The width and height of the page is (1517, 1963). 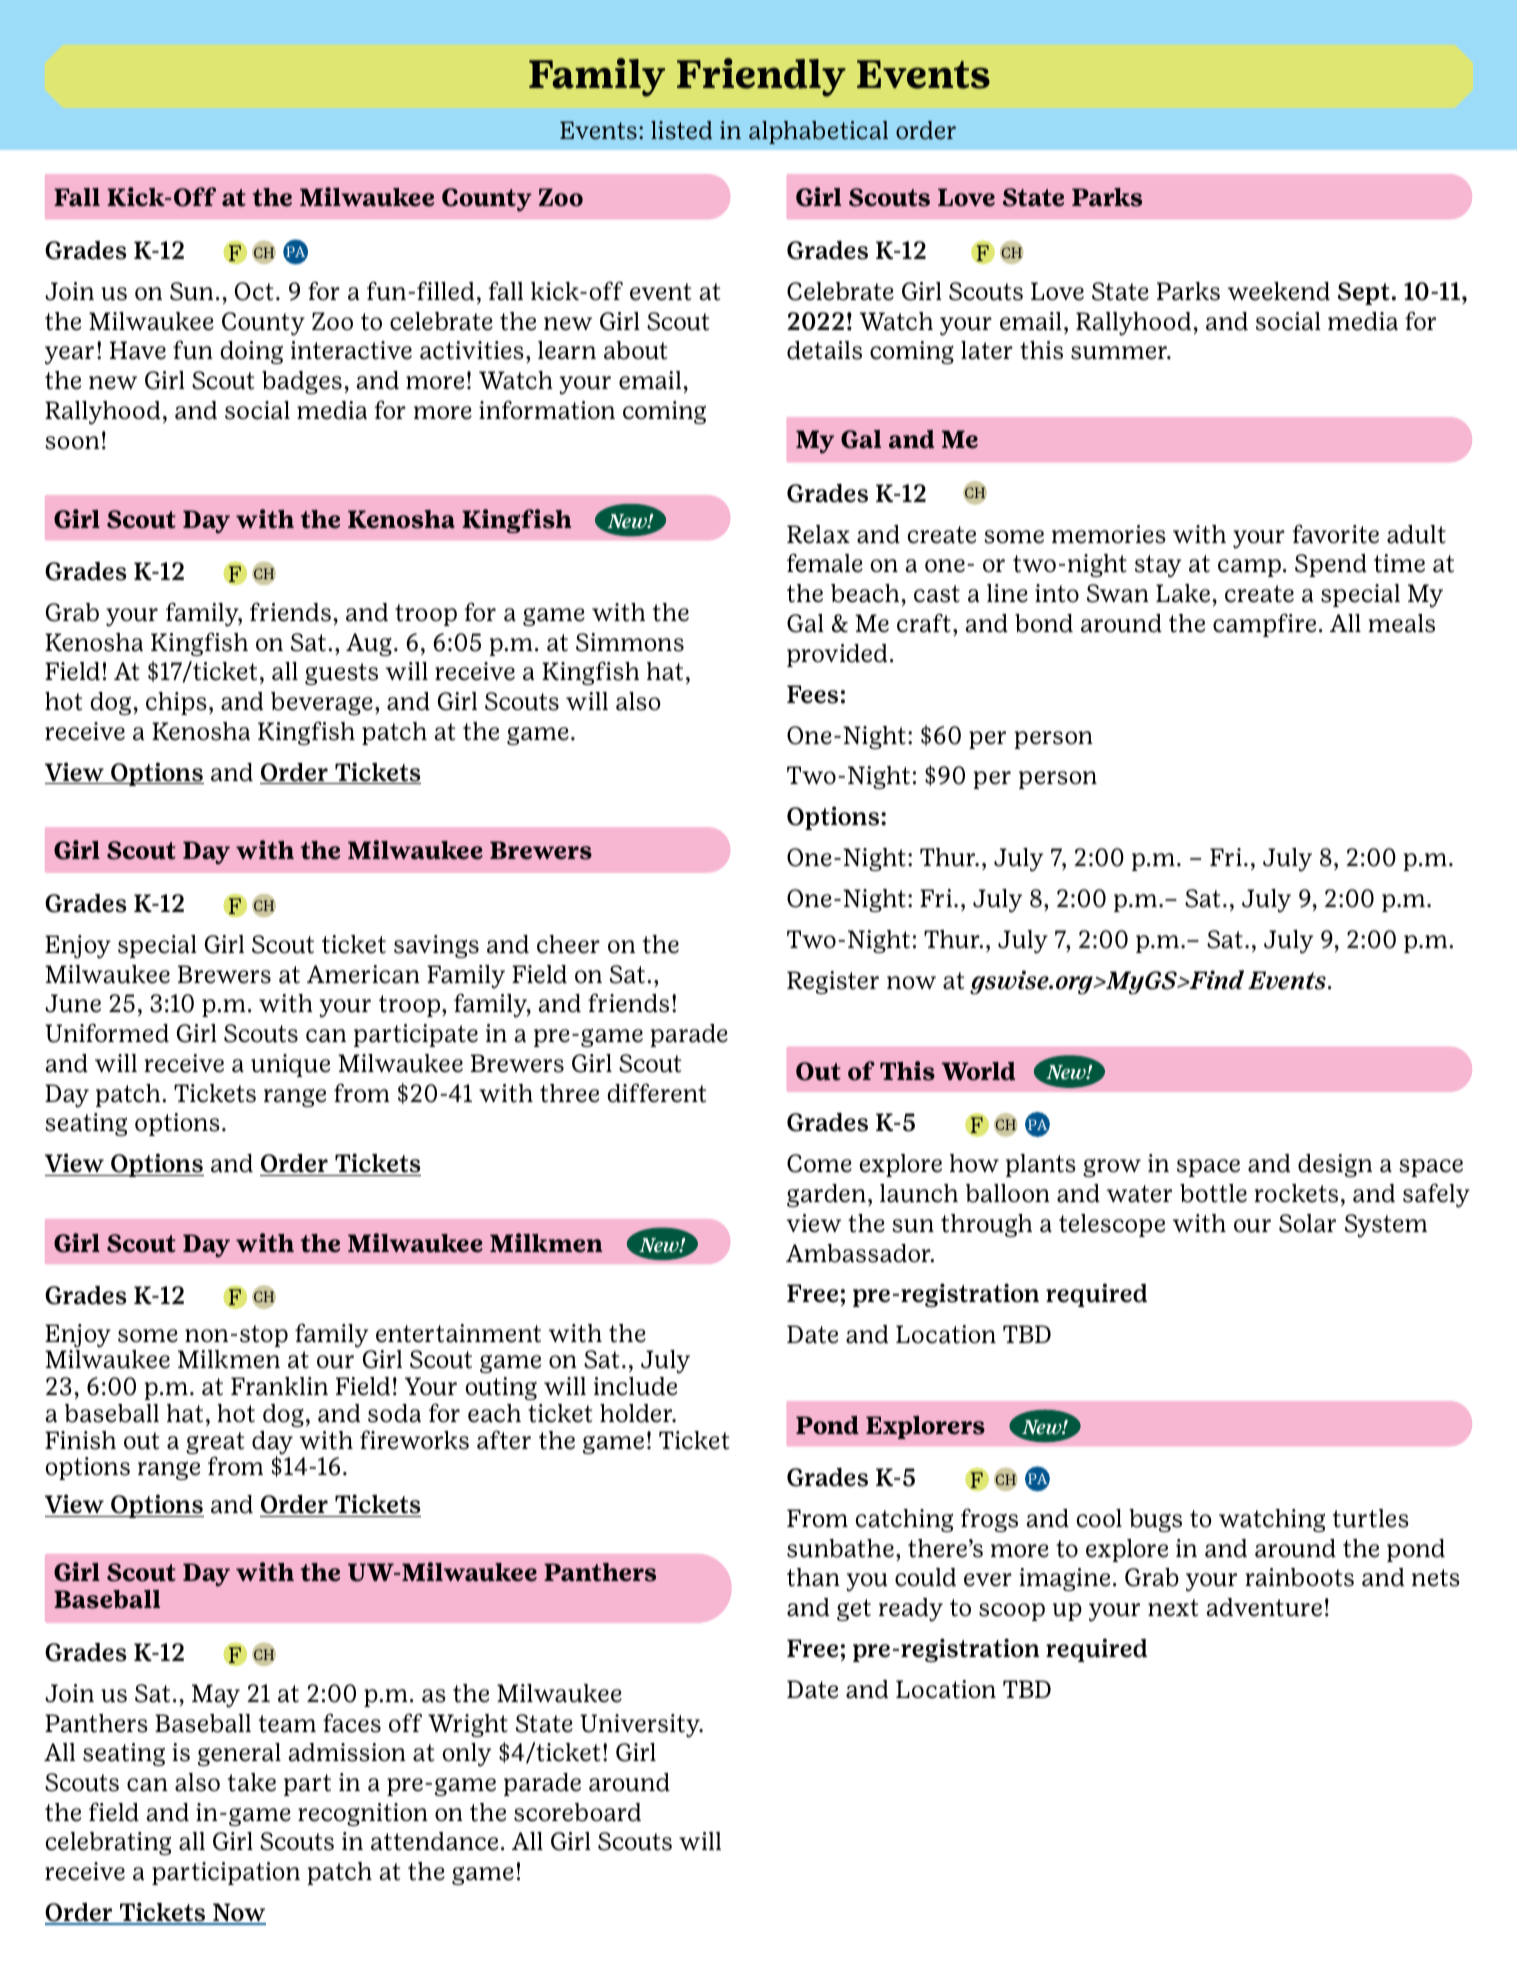 I want to click on take, so click(x=252, y=1782).
